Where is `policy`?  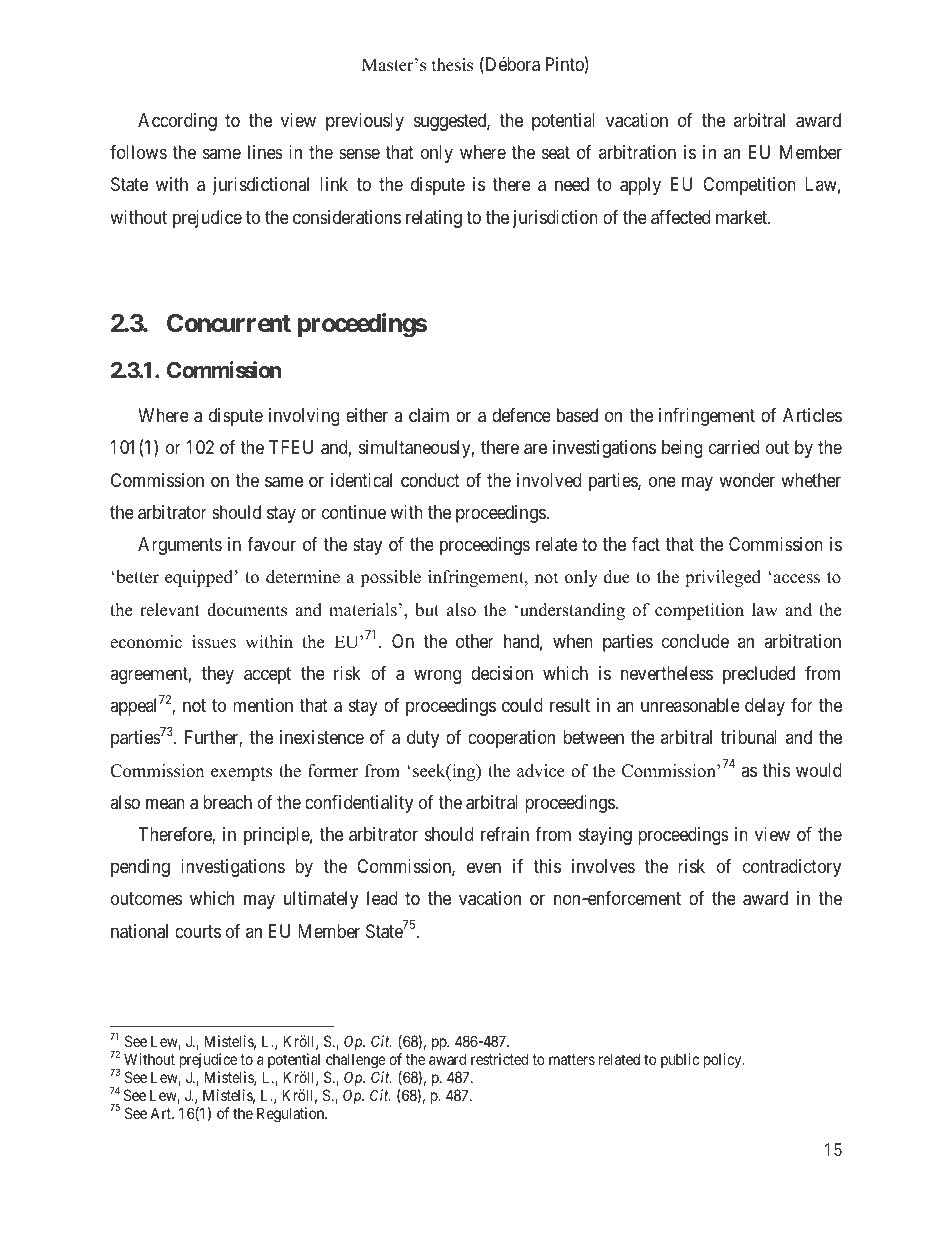 policy is located at coordinates (724, 1060).
